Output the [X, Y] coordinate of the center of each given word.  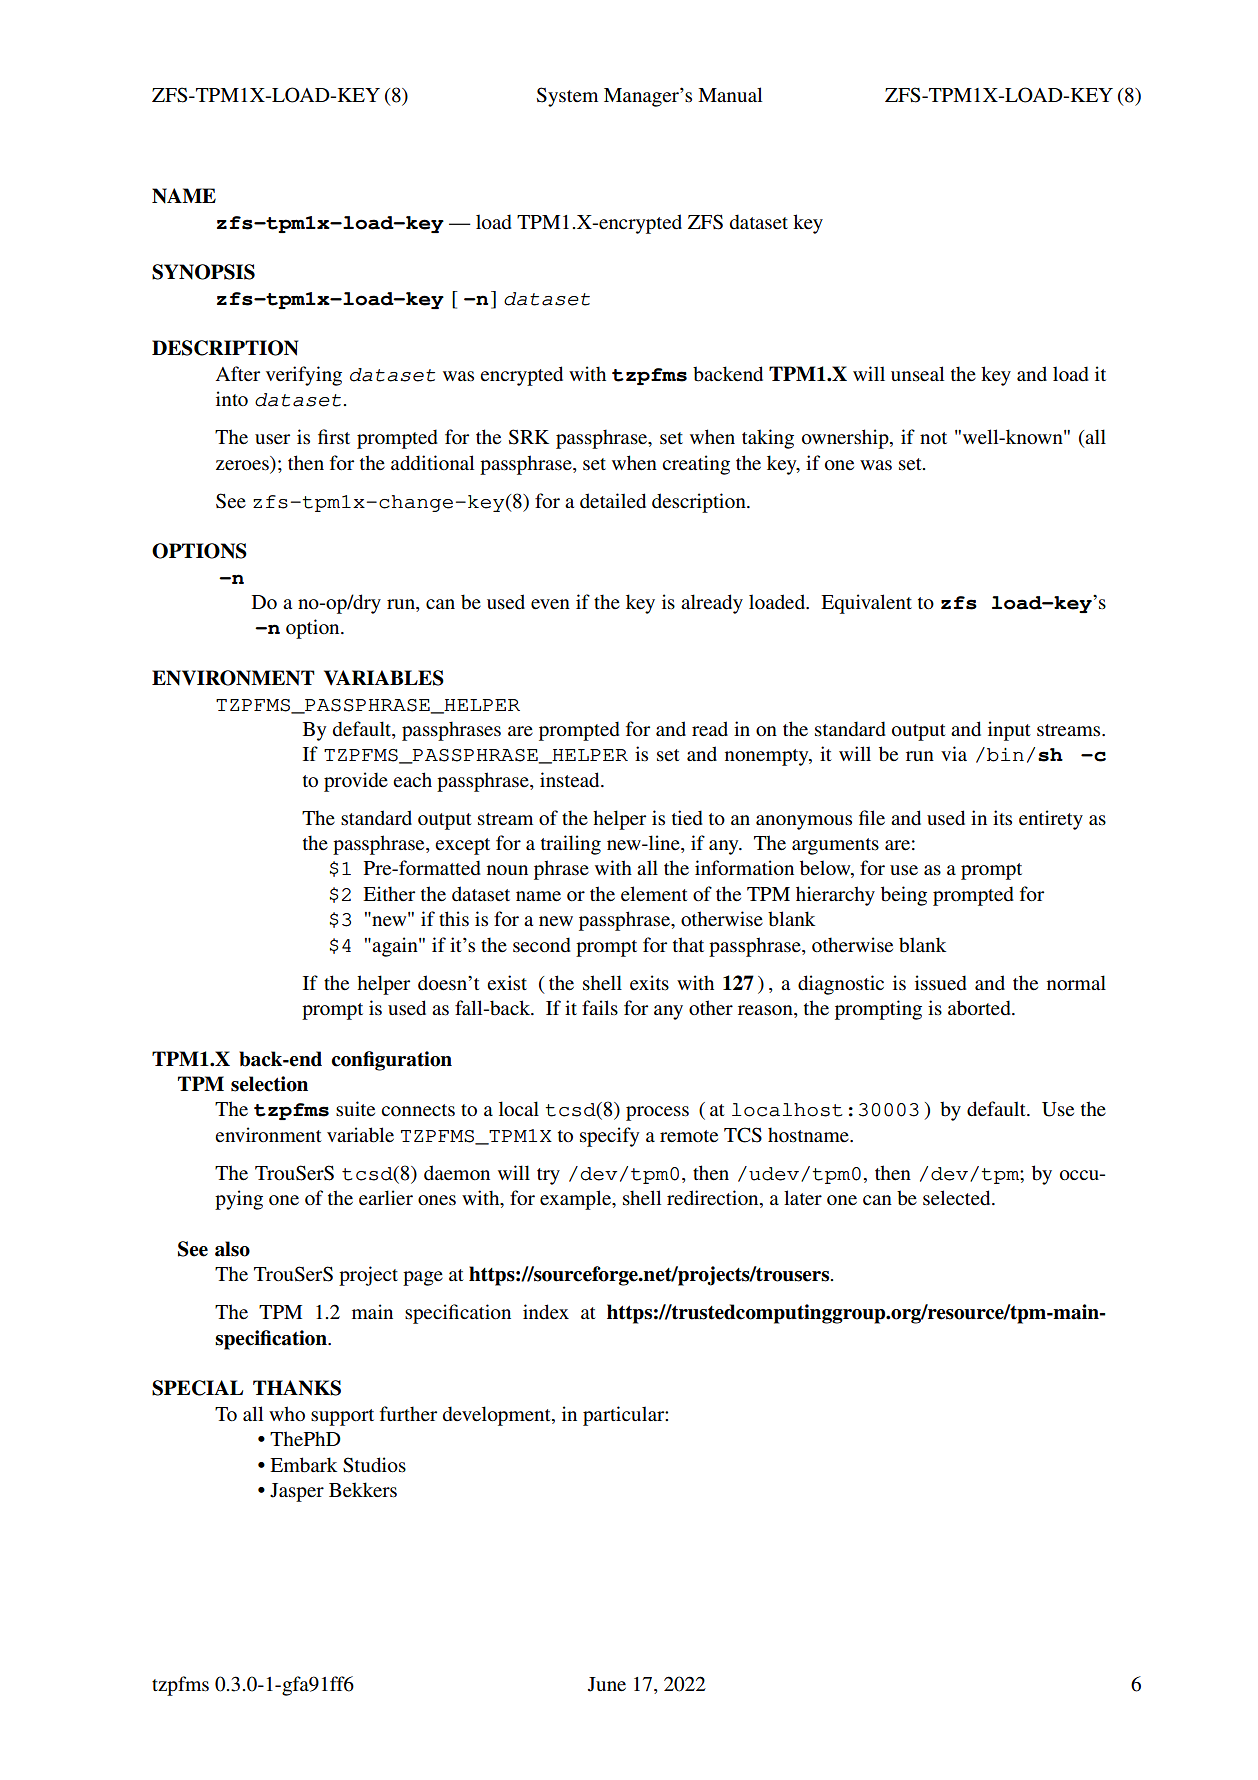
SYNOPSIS [203, 272]
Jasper [297, 1492]
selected [958, 1198]
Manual [730, 94]
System [567, 97]
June [607, 1684]
